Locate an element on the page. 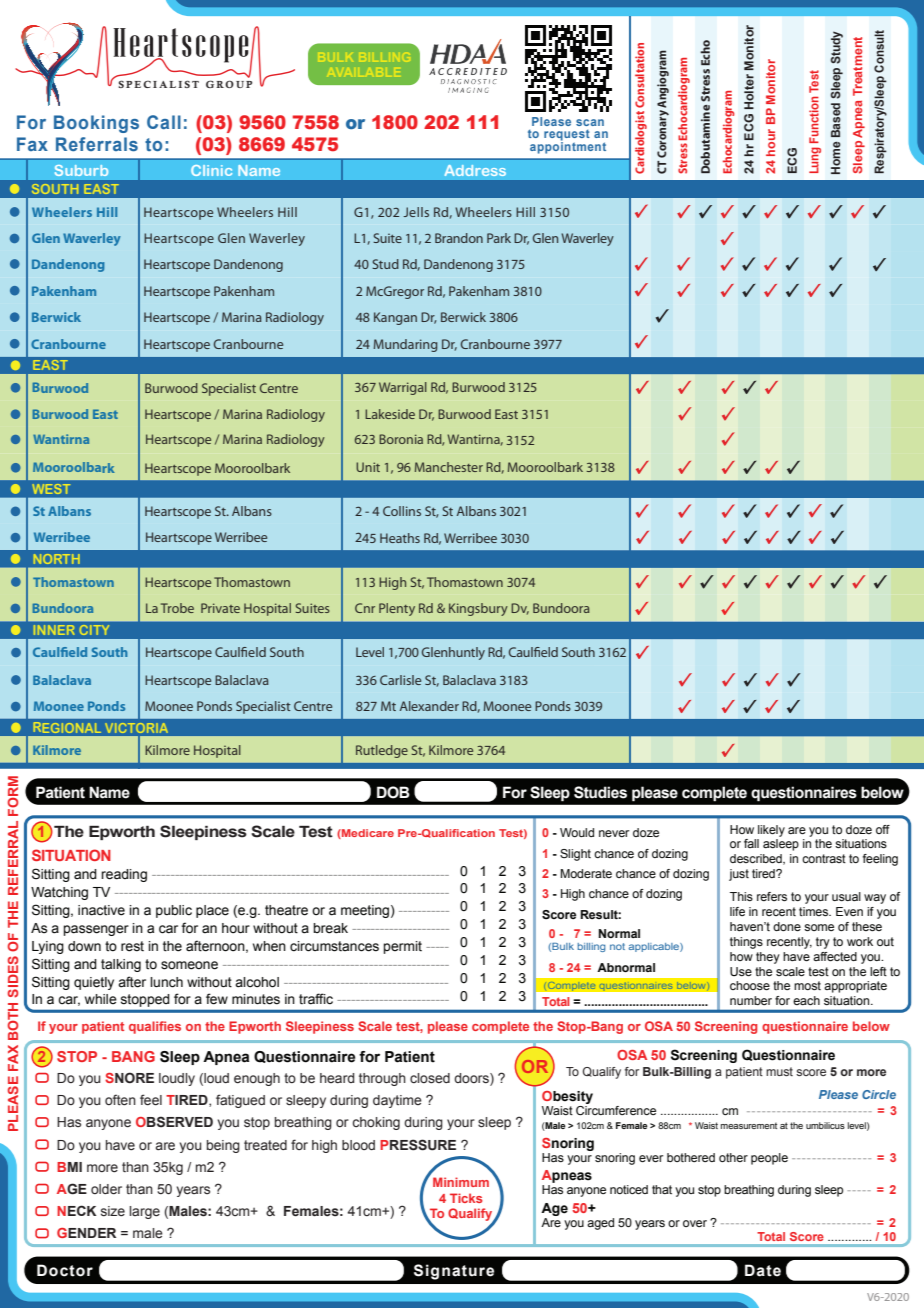 Image resolution: width=924 pixels, height=1308 pixels. Call is located at coordinates (164, 122).
